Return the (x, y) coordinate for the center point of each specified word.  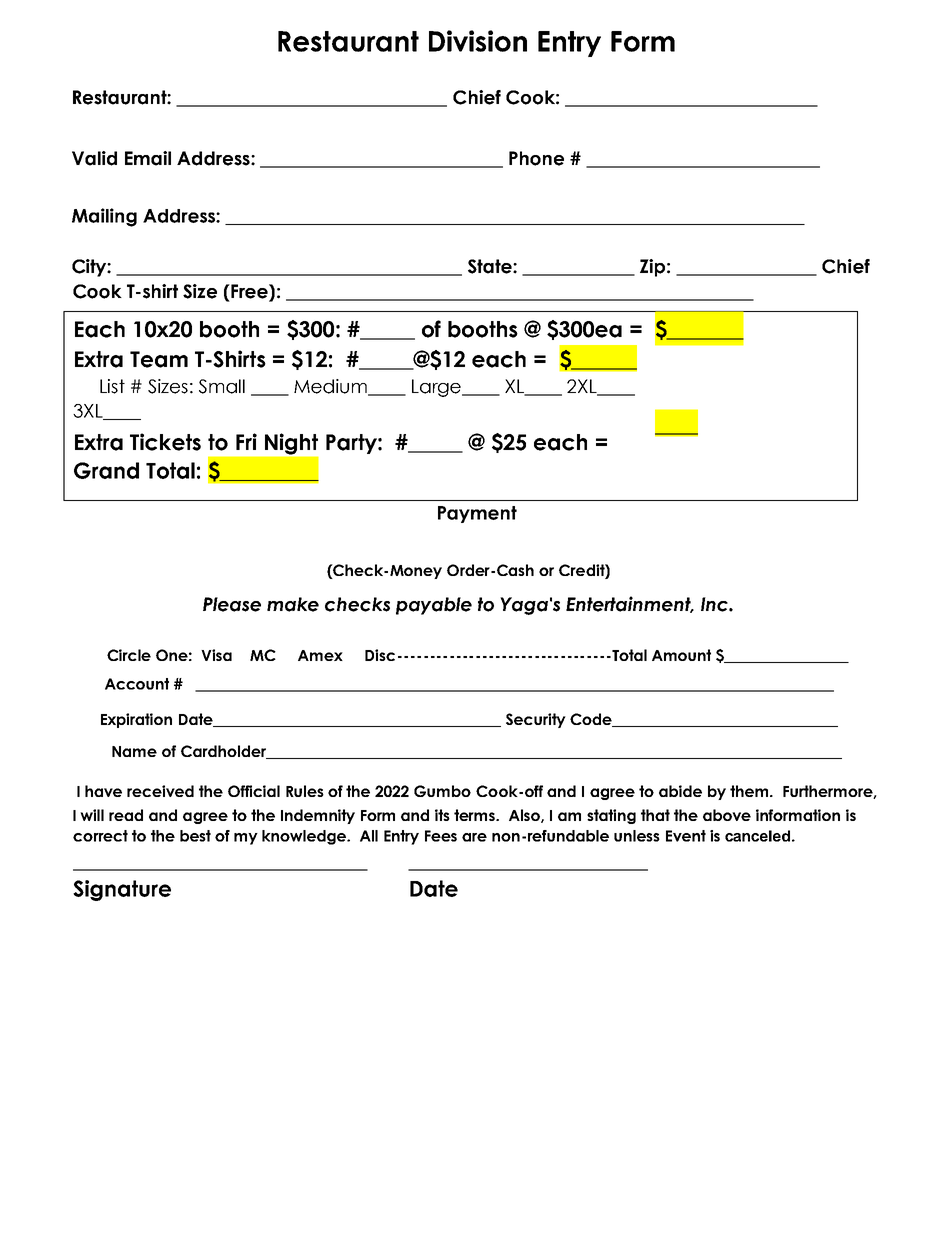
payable (434, 606)
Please (232, 604)
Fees (441, 836)
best (195, 836)
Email (148, 158)
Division (478, 41)
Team (159, 359)
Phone (536, 158)
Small (222, 386)
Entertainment (629, 604)
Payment (477, 514)
